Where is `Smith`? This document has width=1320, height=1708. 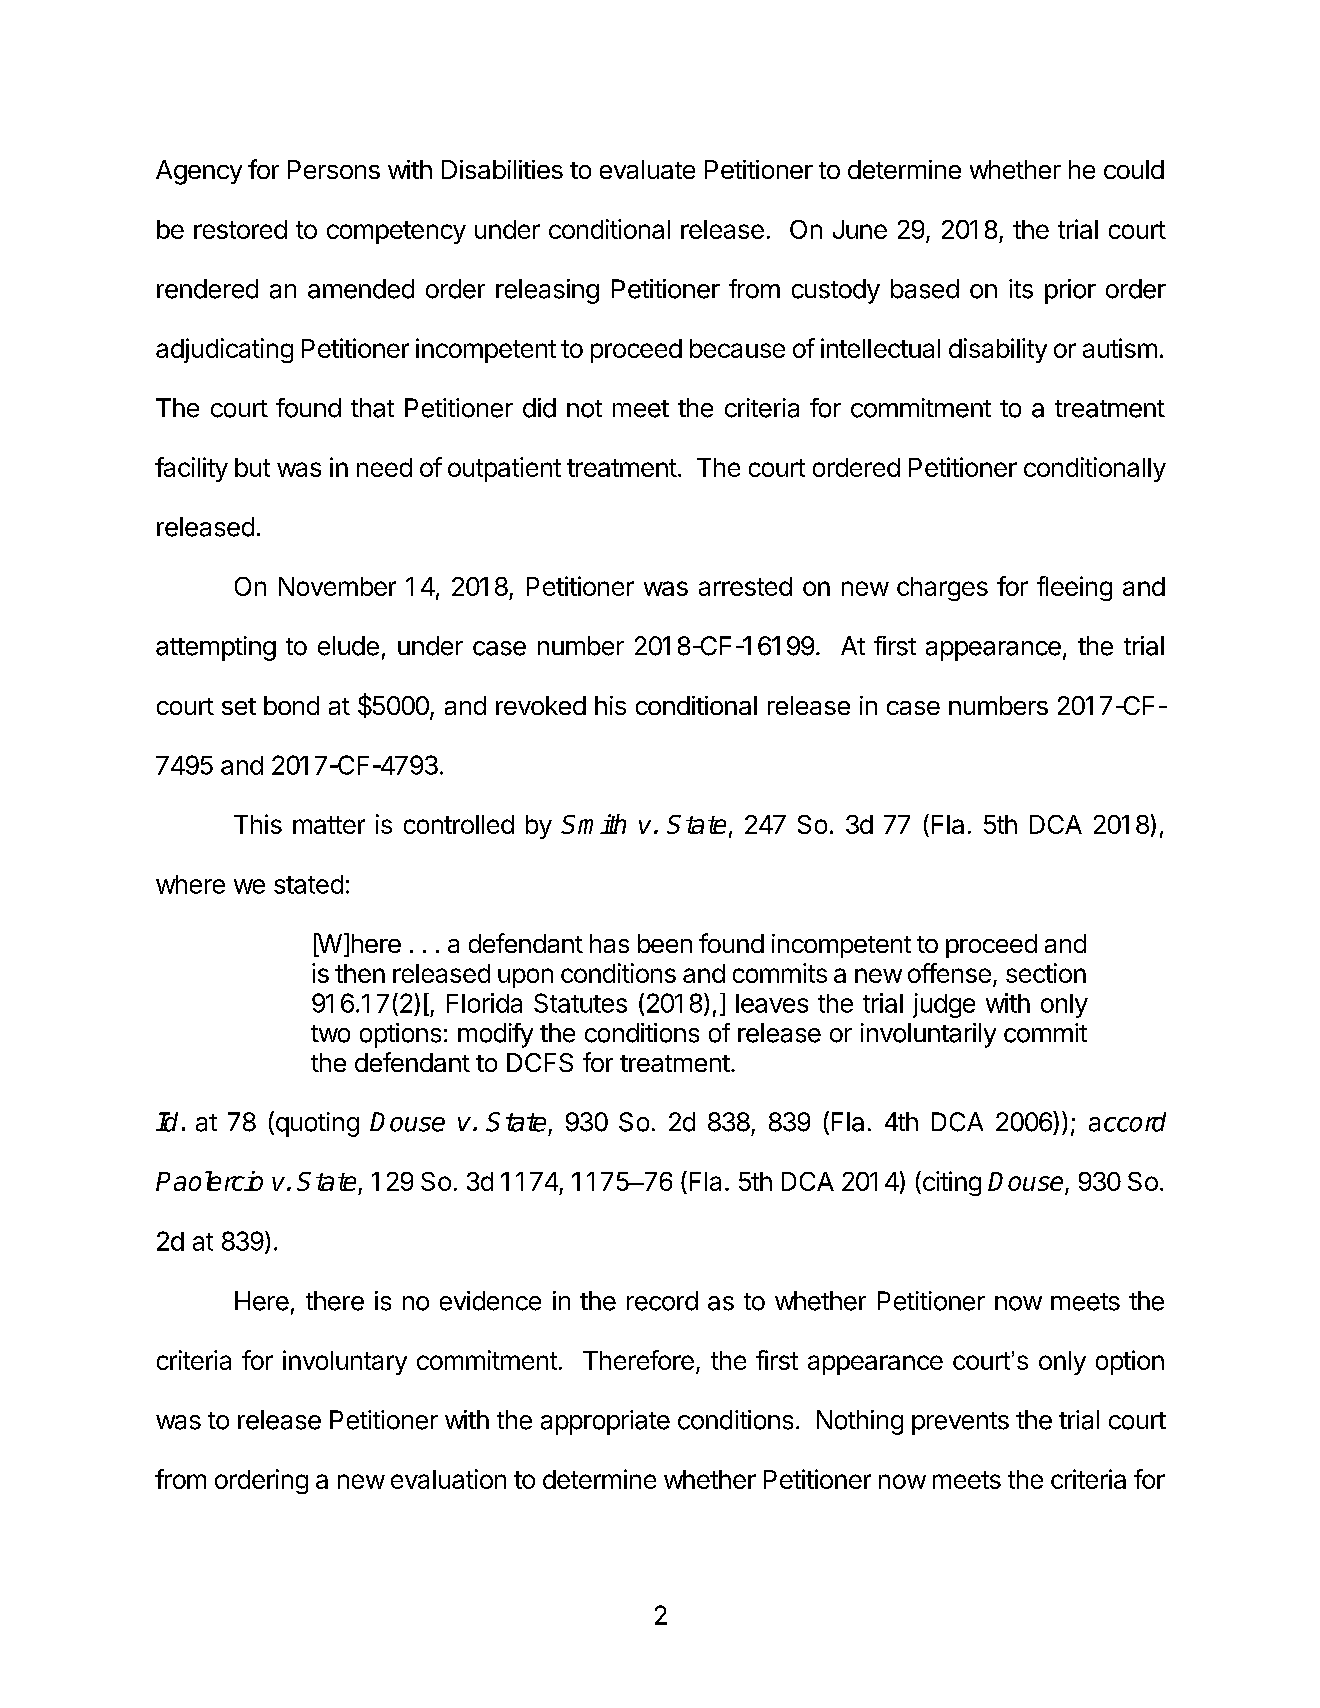
Smith is located at coordinates (593, 824).
